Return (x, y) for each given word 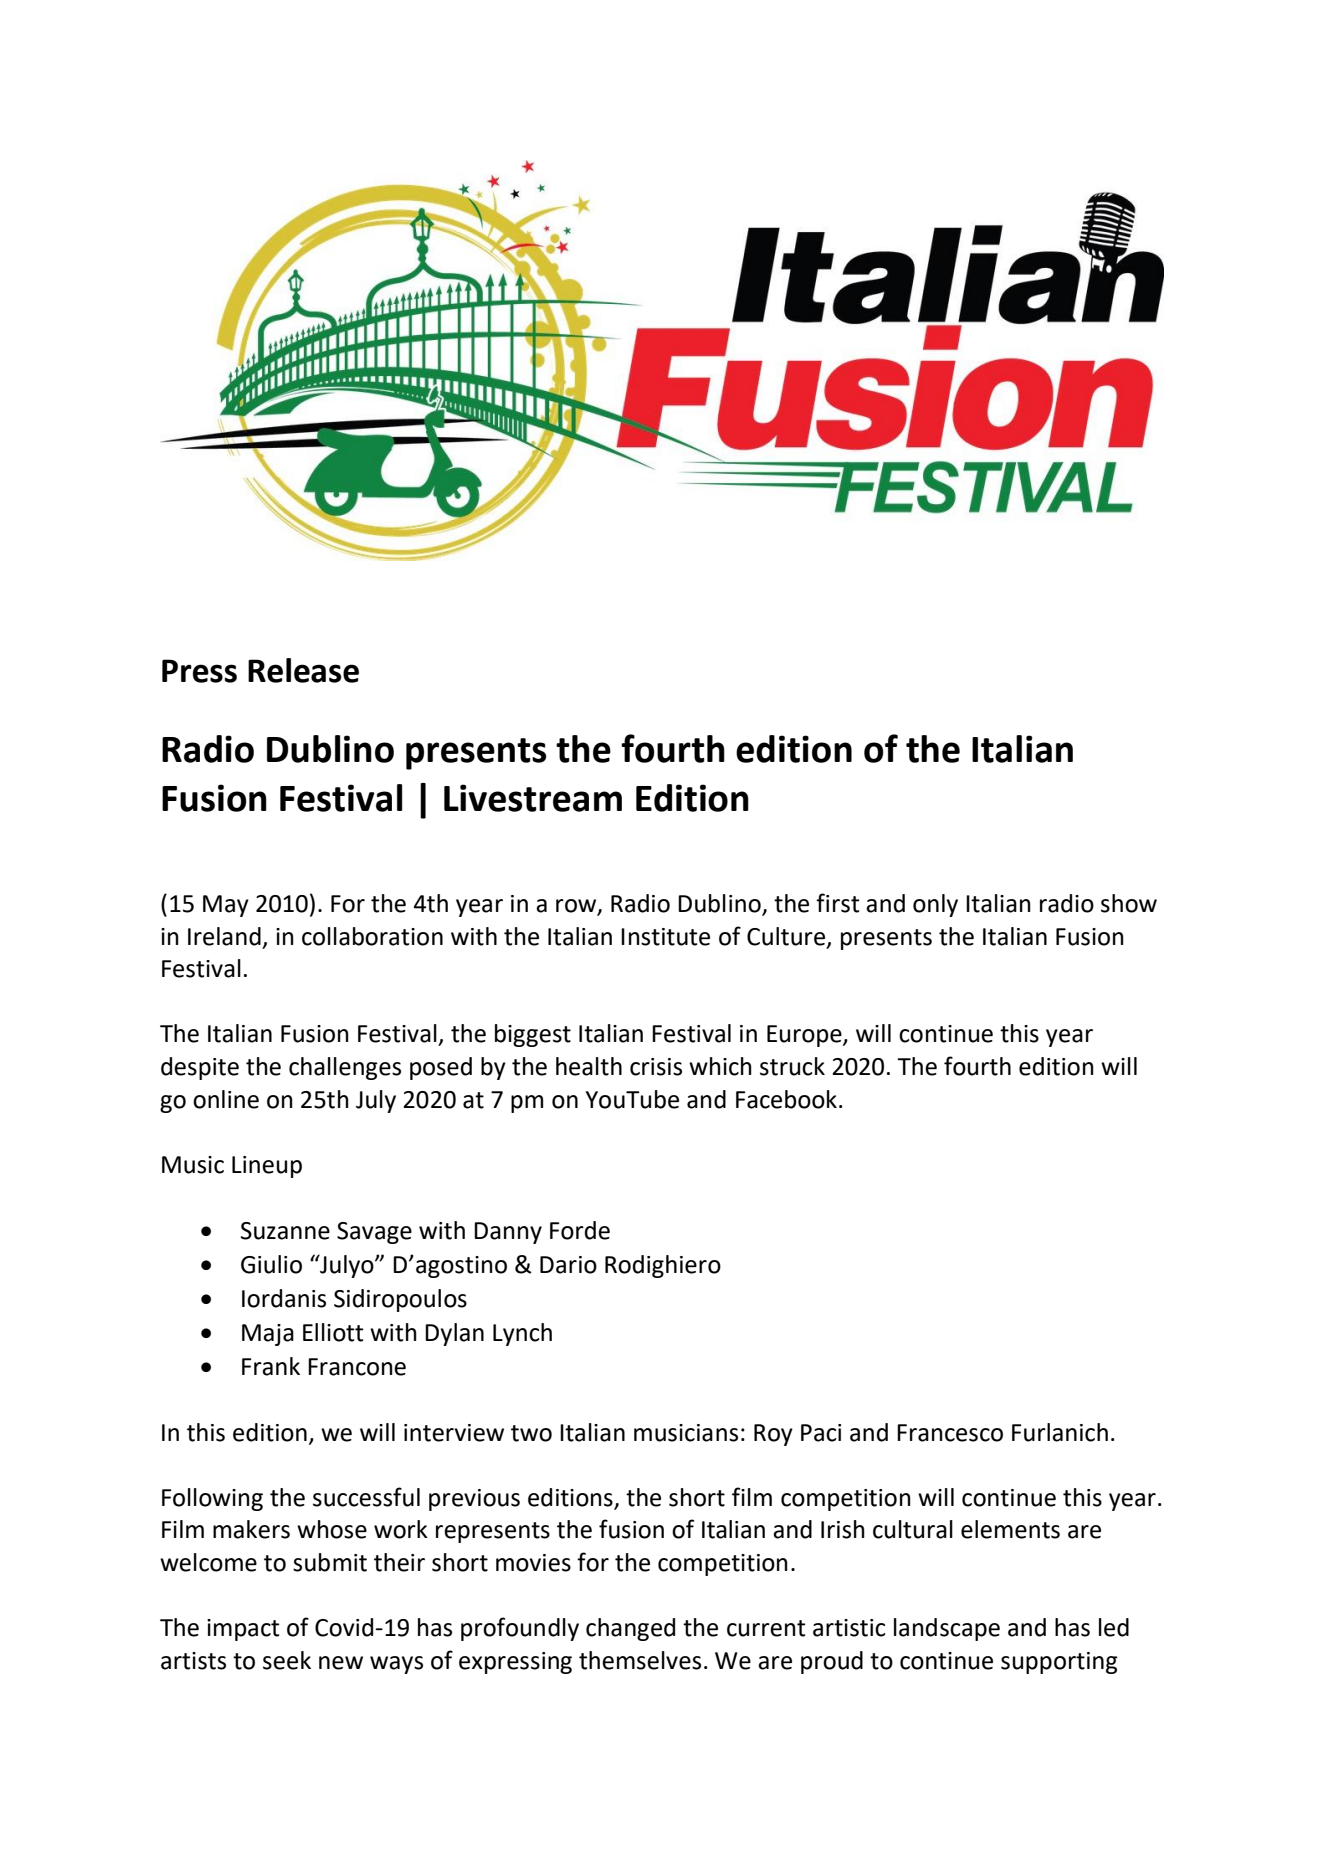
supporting (1059, 1663)
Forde (580, 1230)
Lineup (267, 1167)
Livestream (533, 798)
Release (303, 670)
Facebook (786, 1099)
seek (287, 1660)
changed (630, 1629)
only (935, 905)
